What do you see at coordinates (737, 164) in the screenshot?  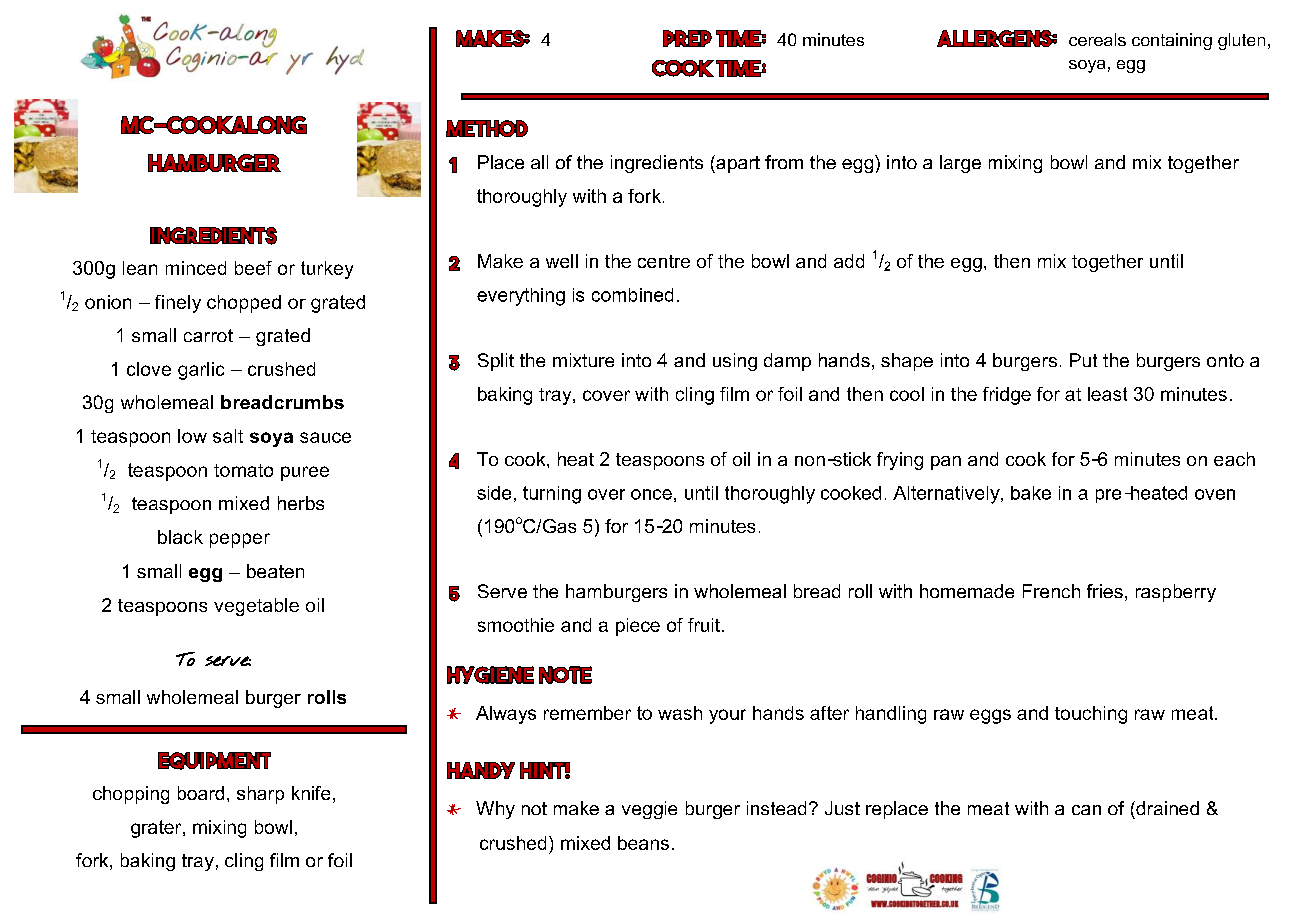 I see `apart` at bounding box center [737, 164].
